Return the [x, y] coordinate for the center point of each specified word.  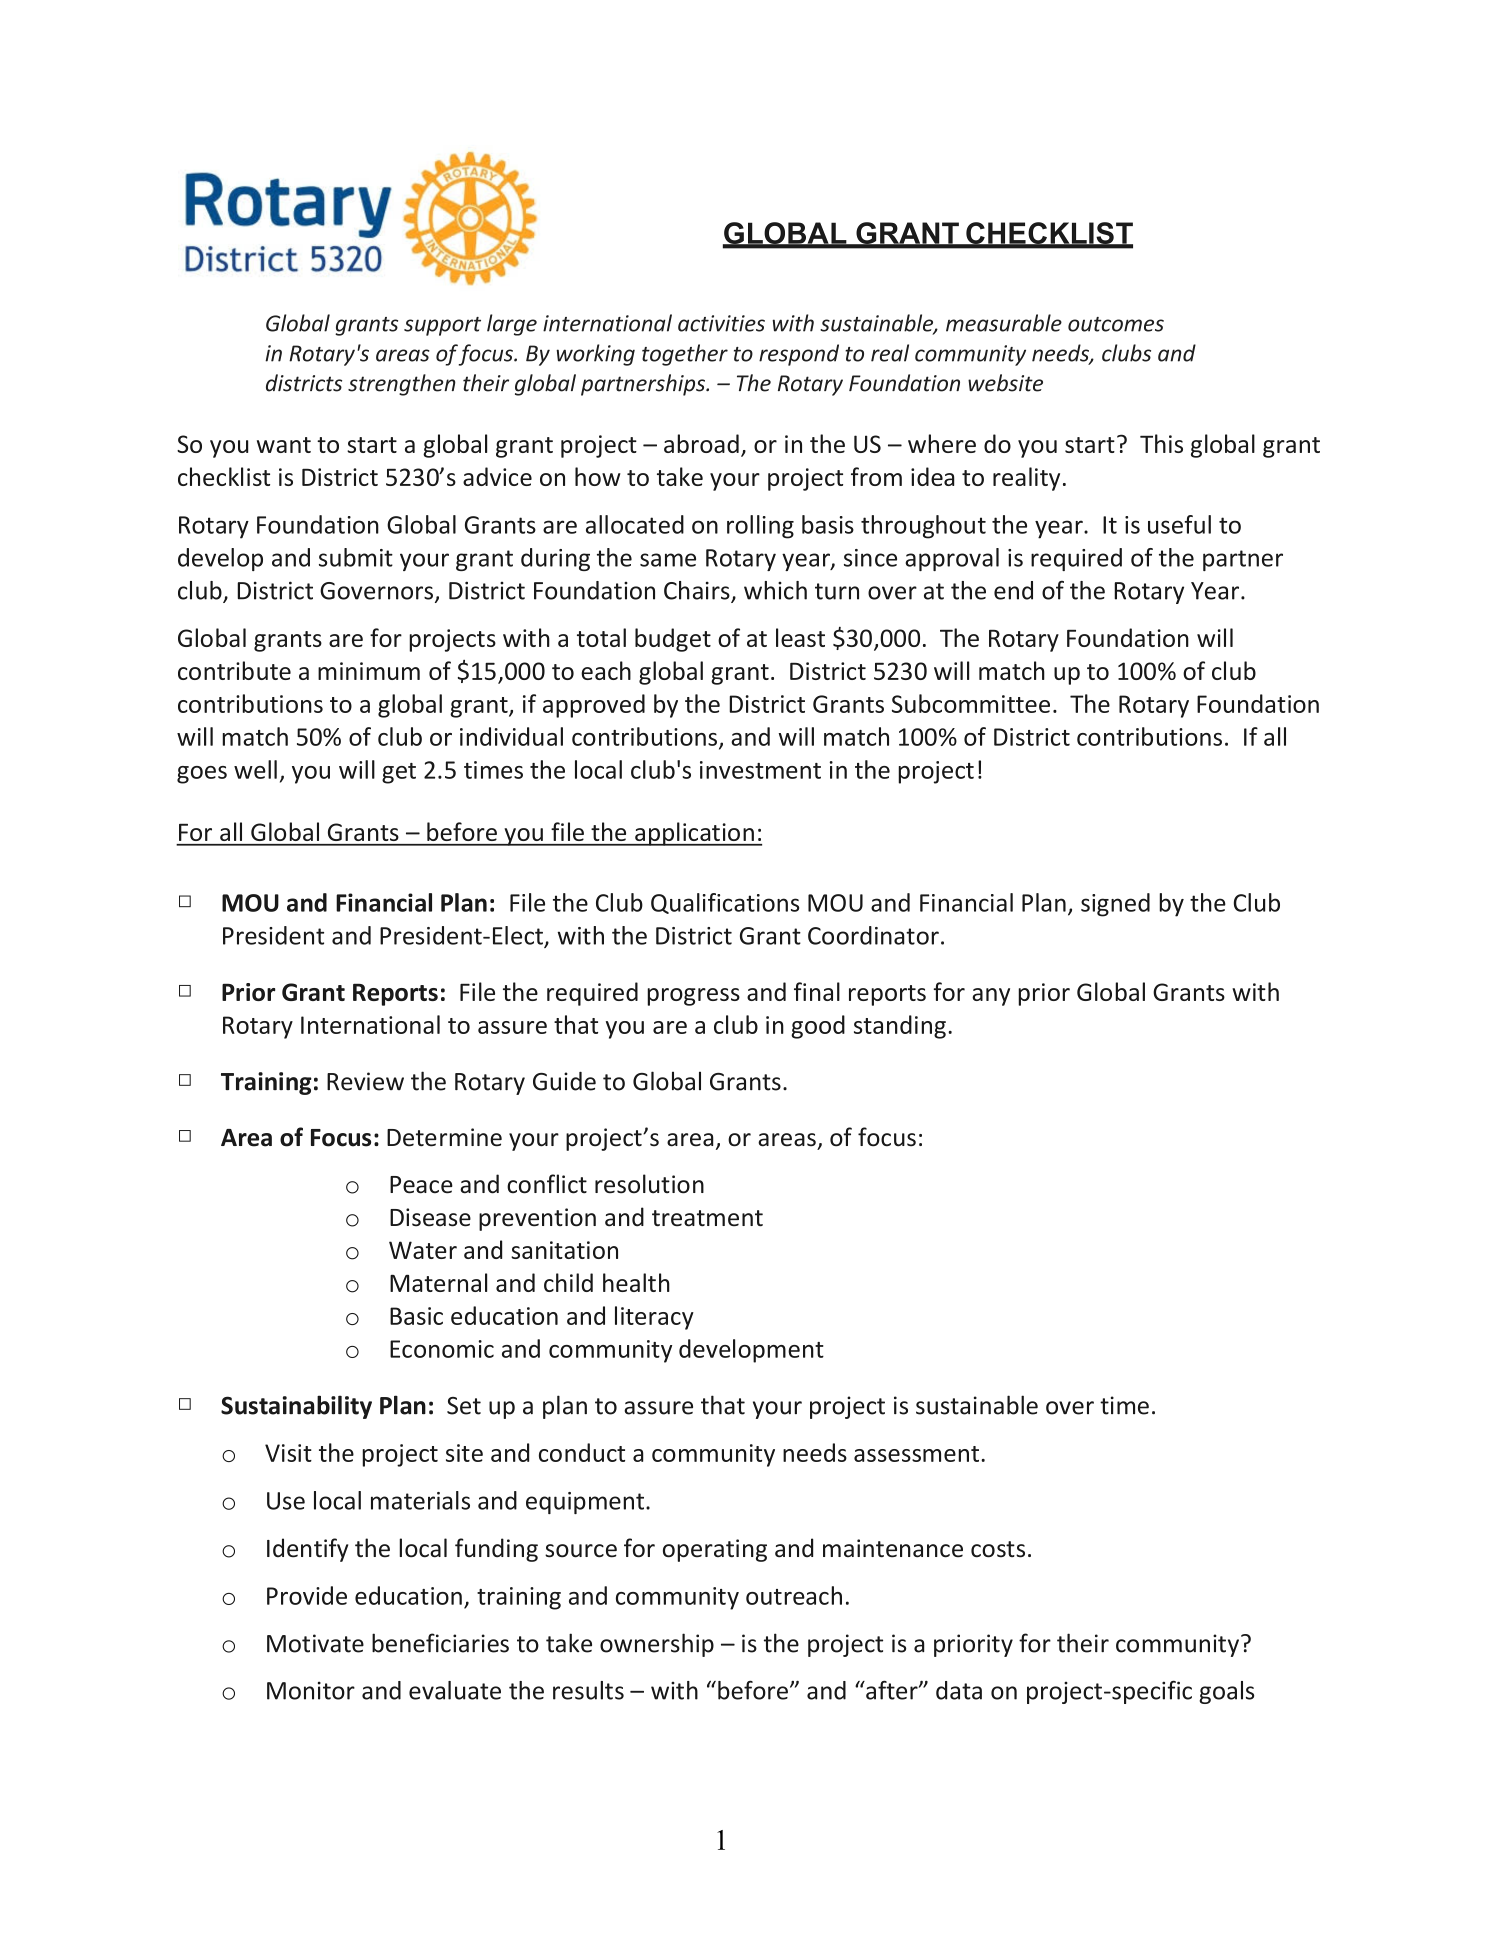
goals [1226, 1692]
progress [693, 997]
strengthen [402, 385]
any [991, 997]
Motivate [315, 1643]
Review [365, 1081]
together [685, 355]
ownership [657, 1645]
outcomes [1116, 324]
